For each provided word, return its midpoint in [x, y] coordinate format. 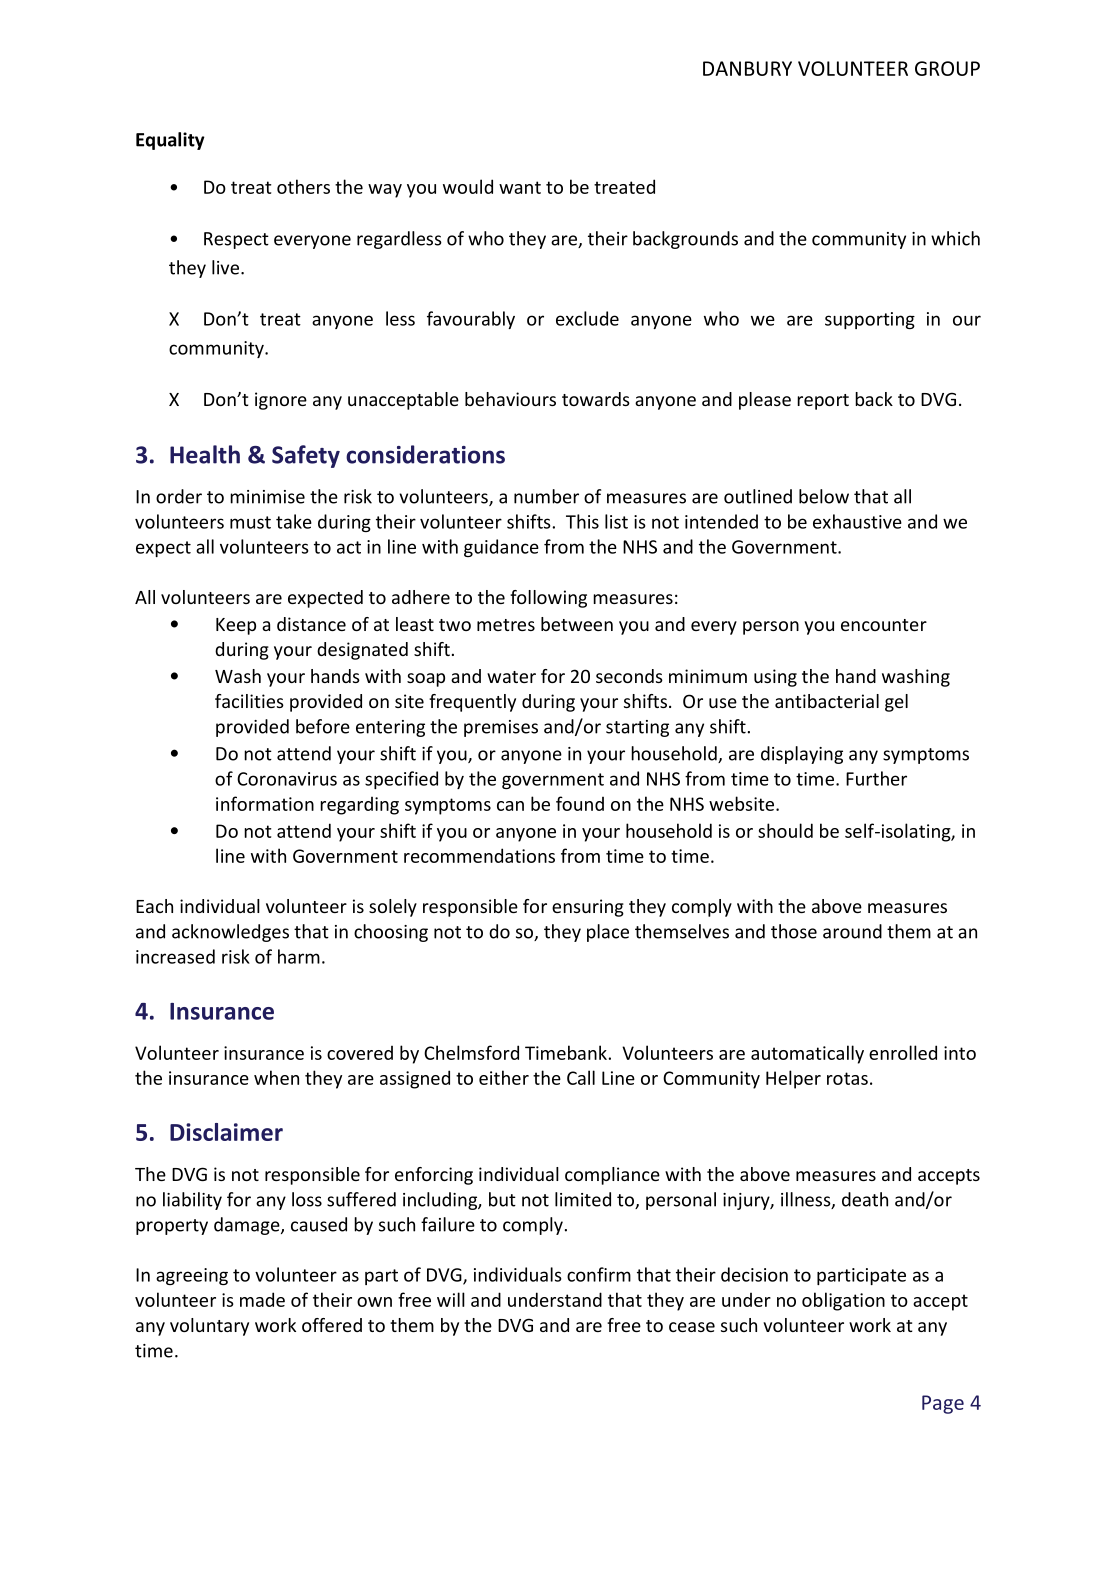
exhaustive [857, 521]
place [608, 933]
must [250, 522]
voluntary [209, 1327]
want [520, 187]
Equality [170, 141]
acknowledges [230, 933]
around [852, 931]
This [582, 521]
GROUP [947, 68]
